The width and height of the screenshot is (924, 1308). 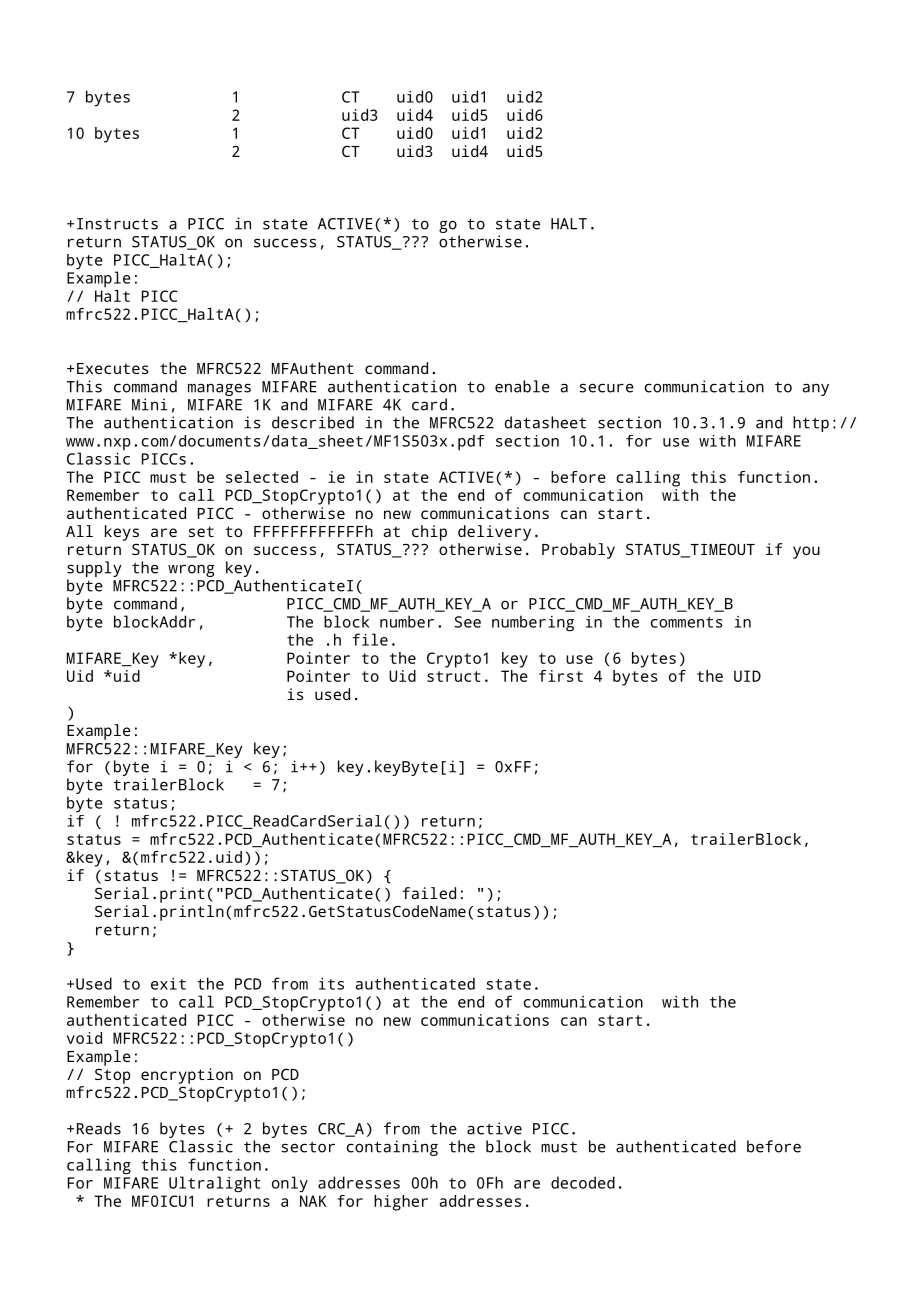 I want to click on Ultralight, so click(x=215, y=1184).
